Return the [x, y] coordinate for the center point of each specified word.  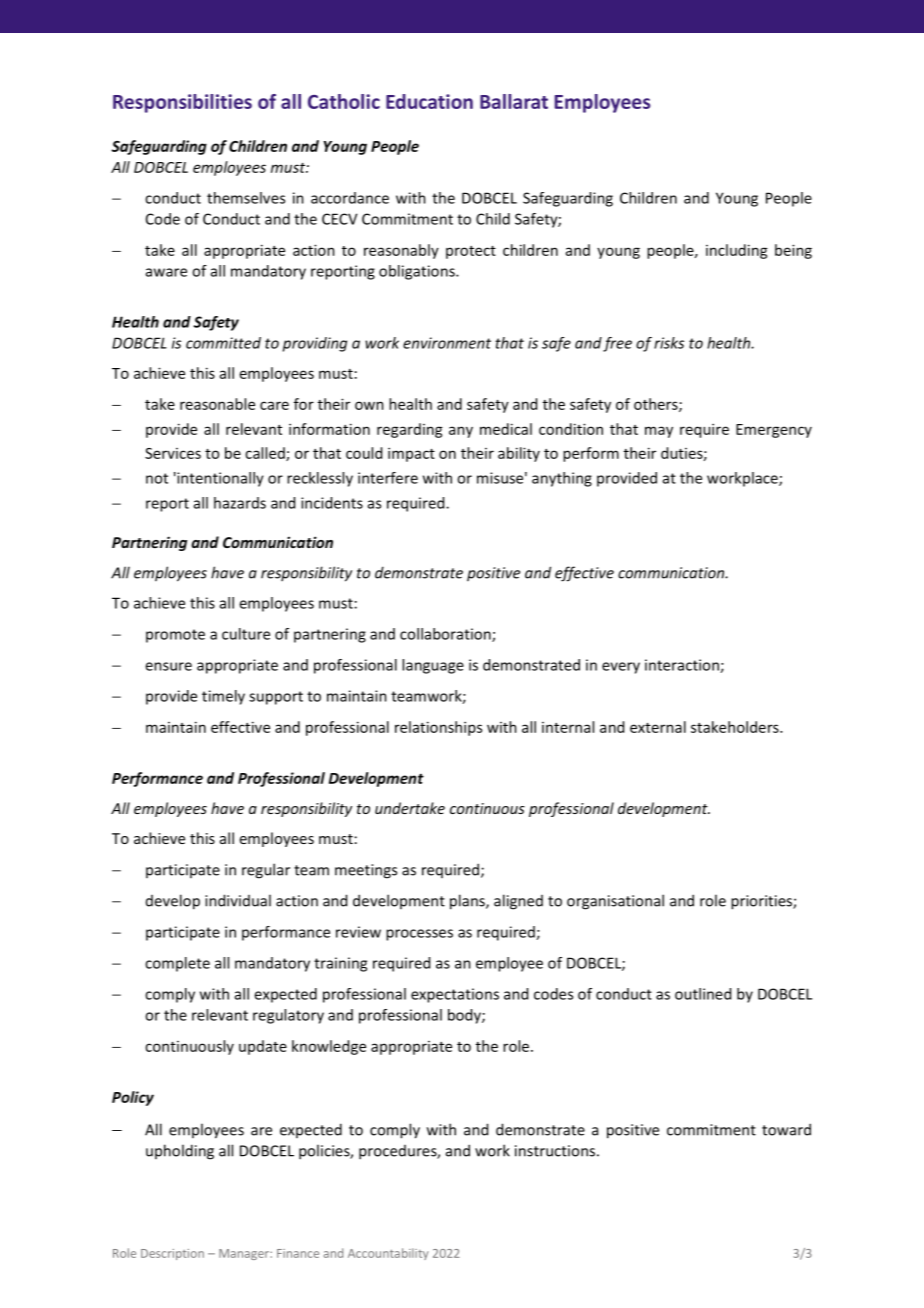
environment [447, 343]
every [621, 668]
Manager [245, 1254]
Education [429, 101]
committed [223, 343]
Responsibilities [182, 103]
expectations [455, 995]
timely [223, 697]
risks [669, 343]
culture [246, 634]
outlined [703, 994]
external [658, 727]
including [737, 251]
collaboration [446, 635]
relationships [438, 728]
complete [177, 964]
